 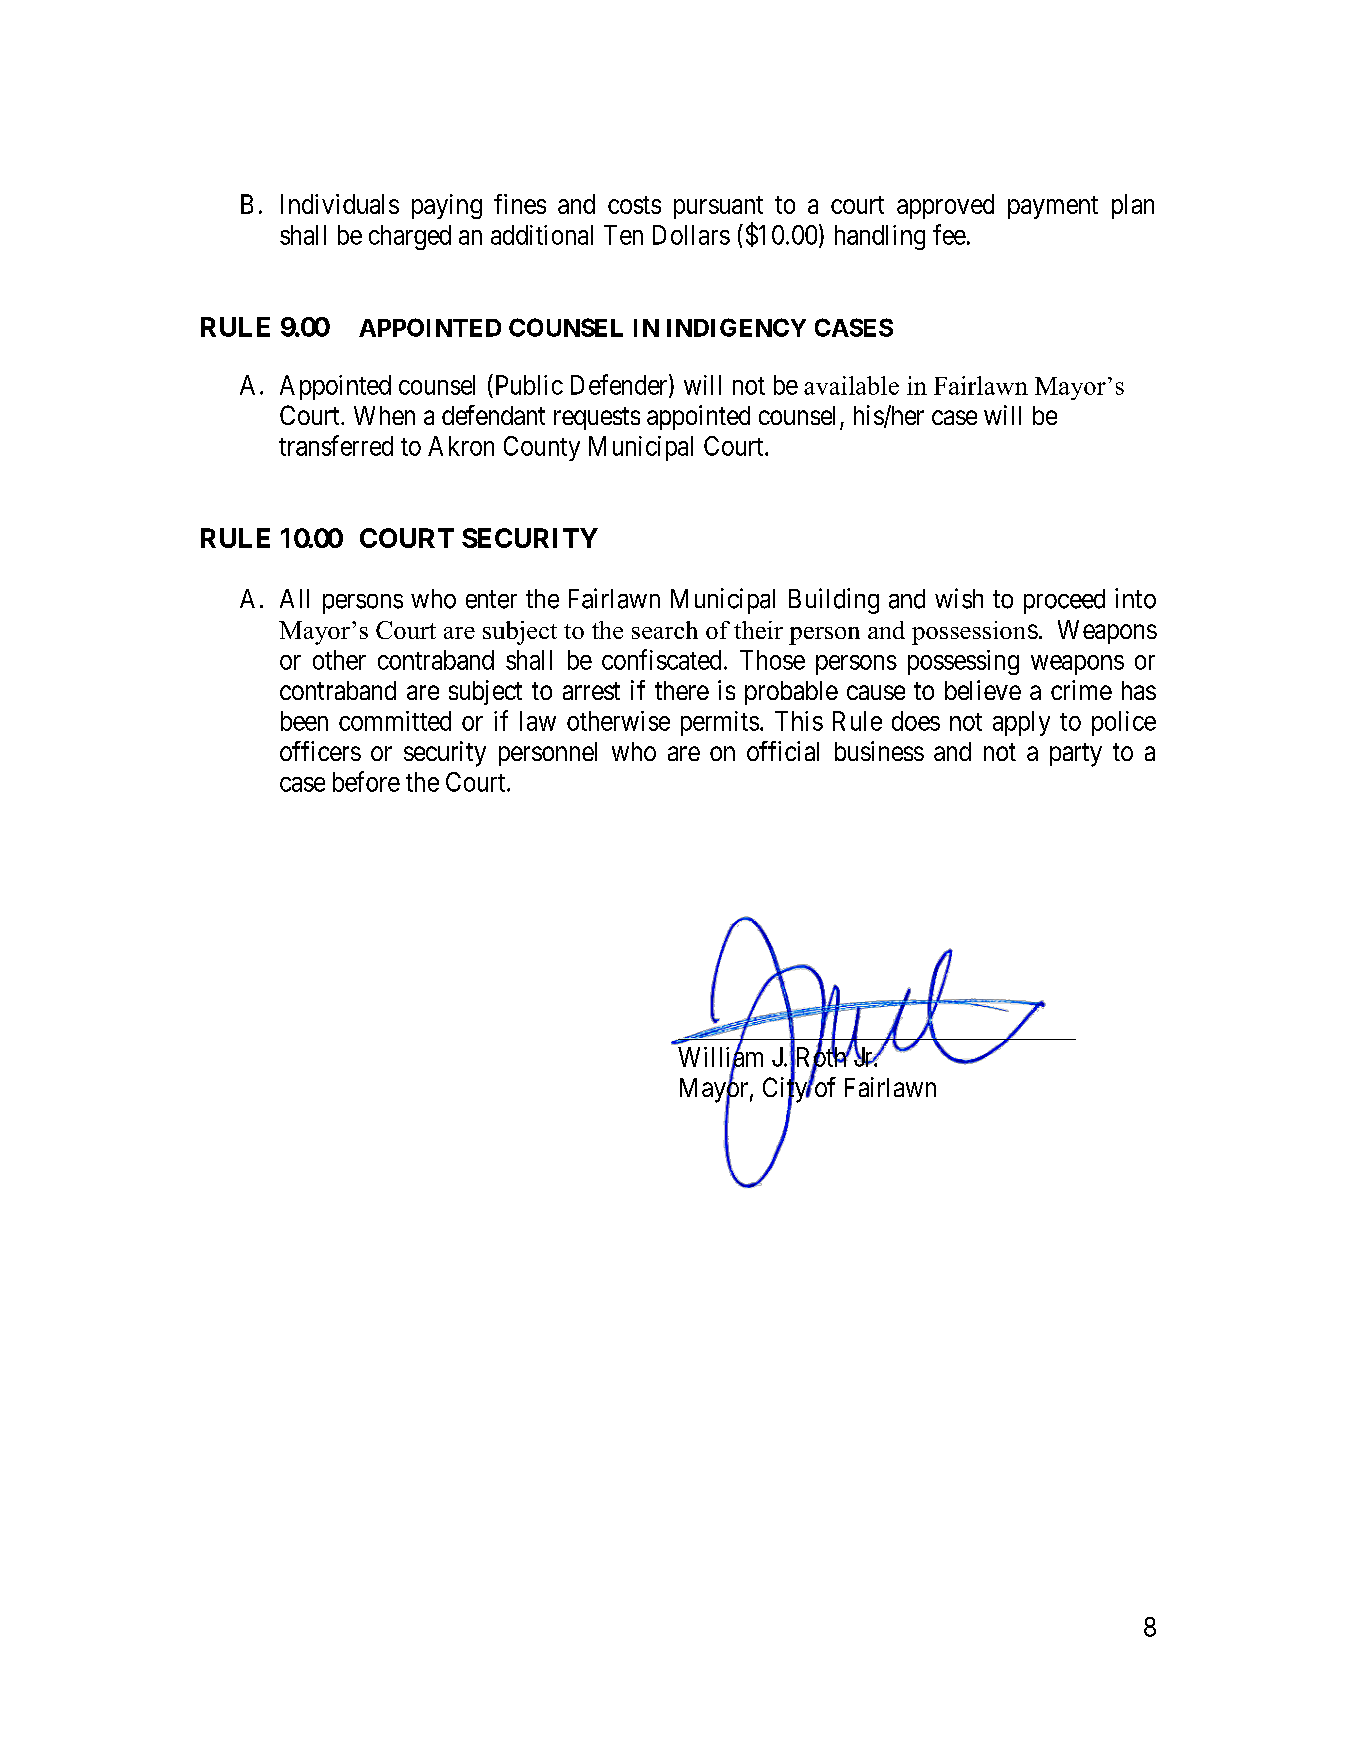 What do you see at coordinates (527, 384) in the screenshot?
I see `Public` at bounding box center [527, 384].
